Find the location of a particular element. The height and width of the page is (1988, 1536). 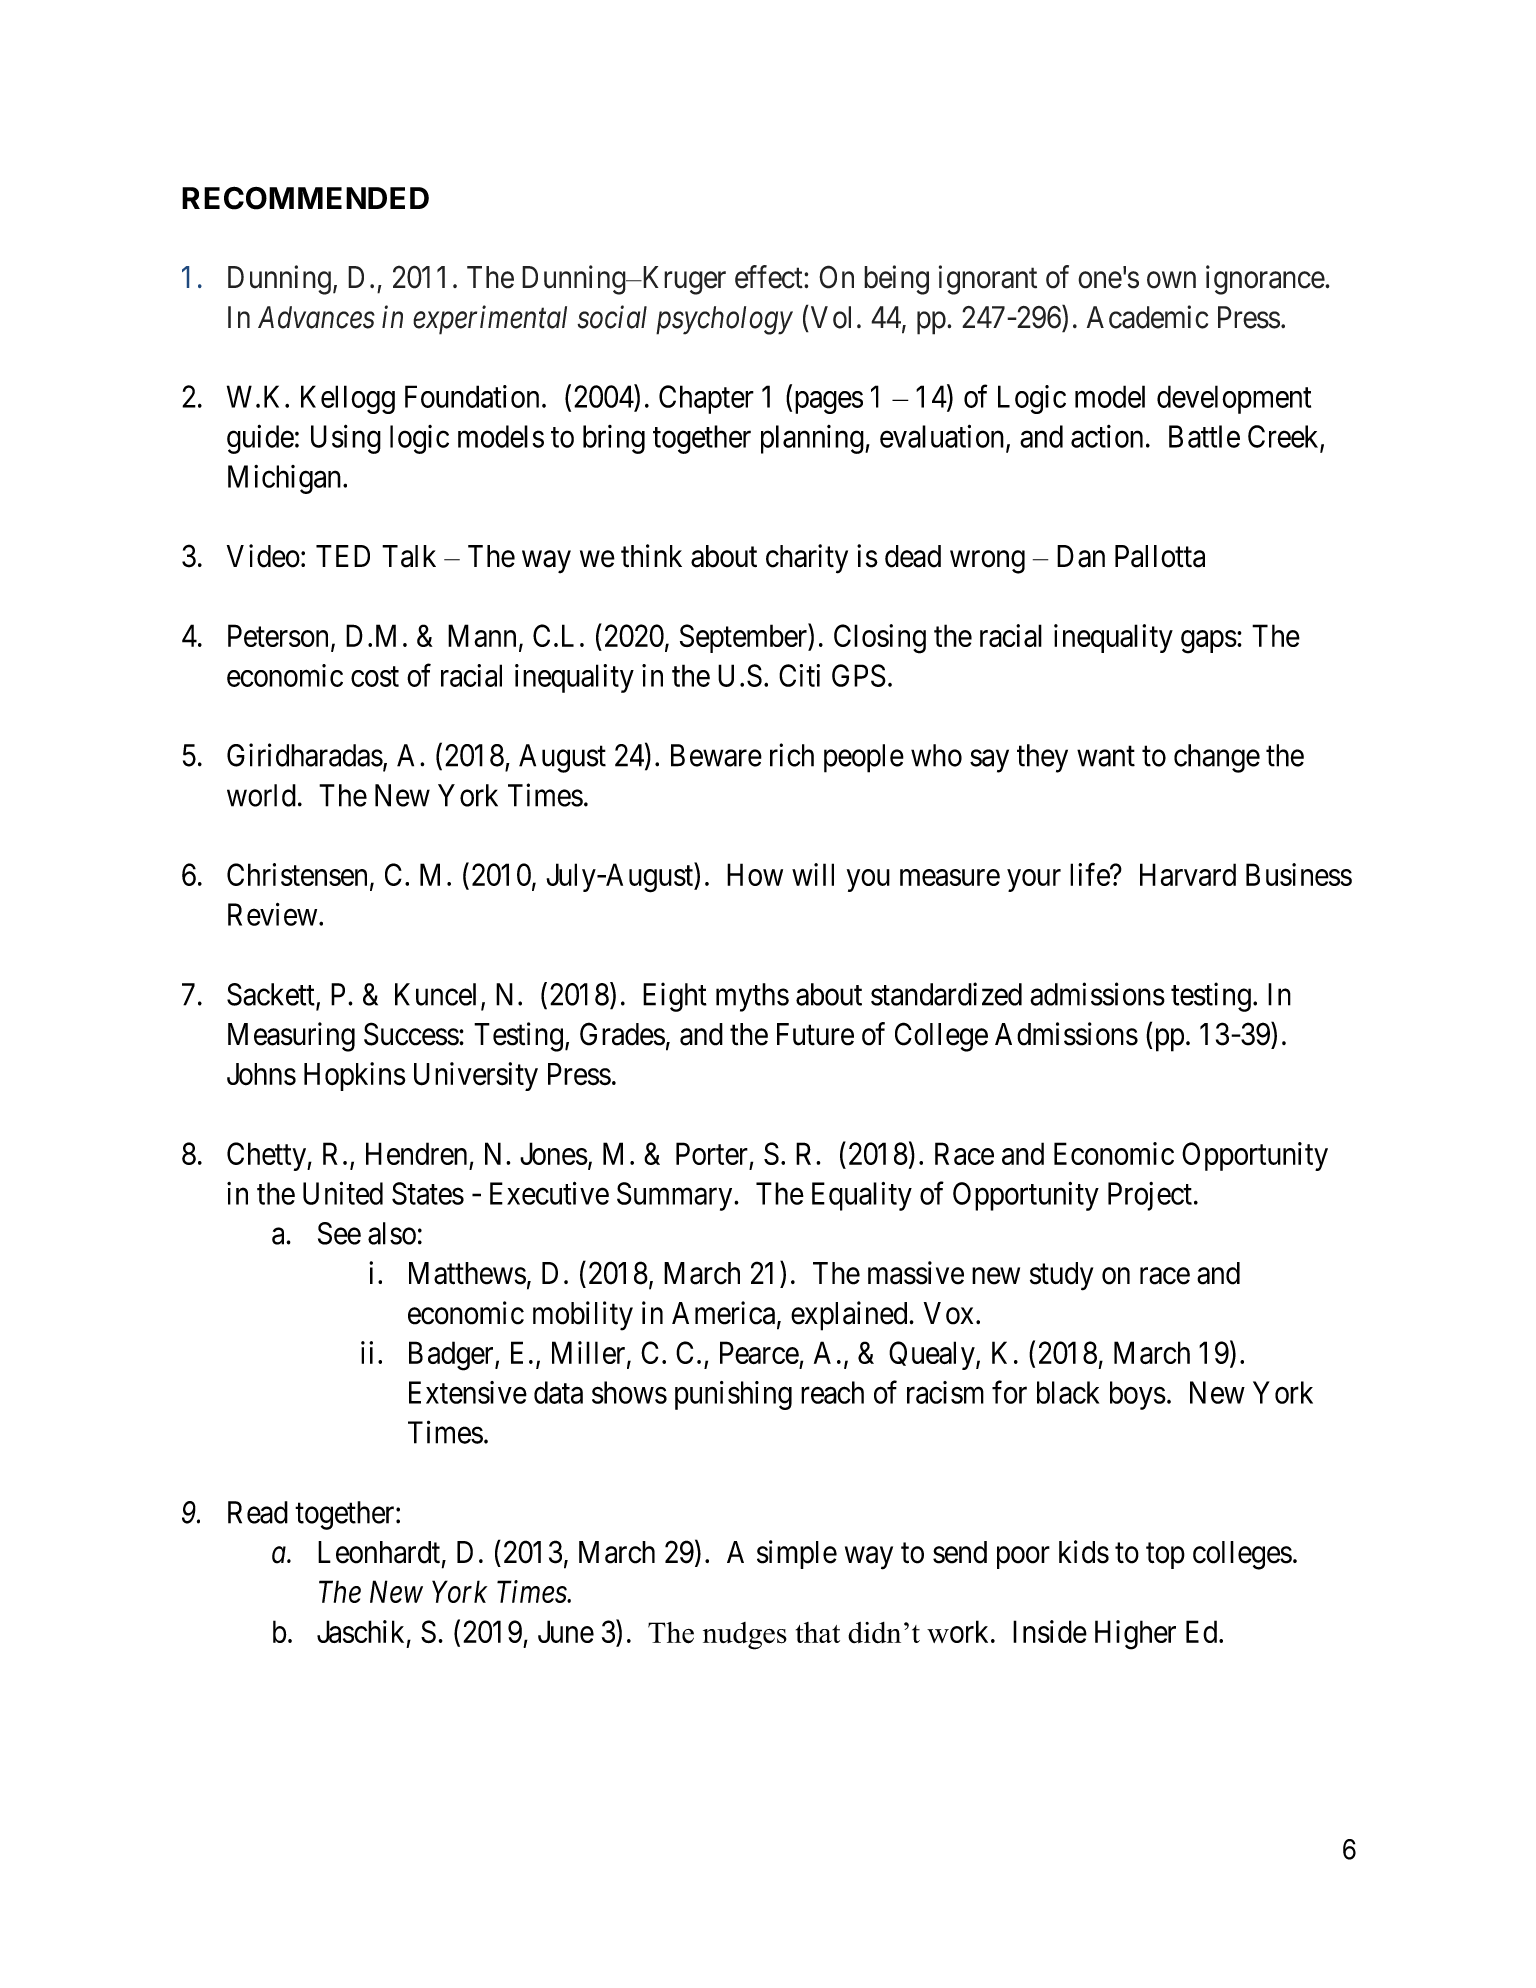

will is located at coordinates (813, 874).
